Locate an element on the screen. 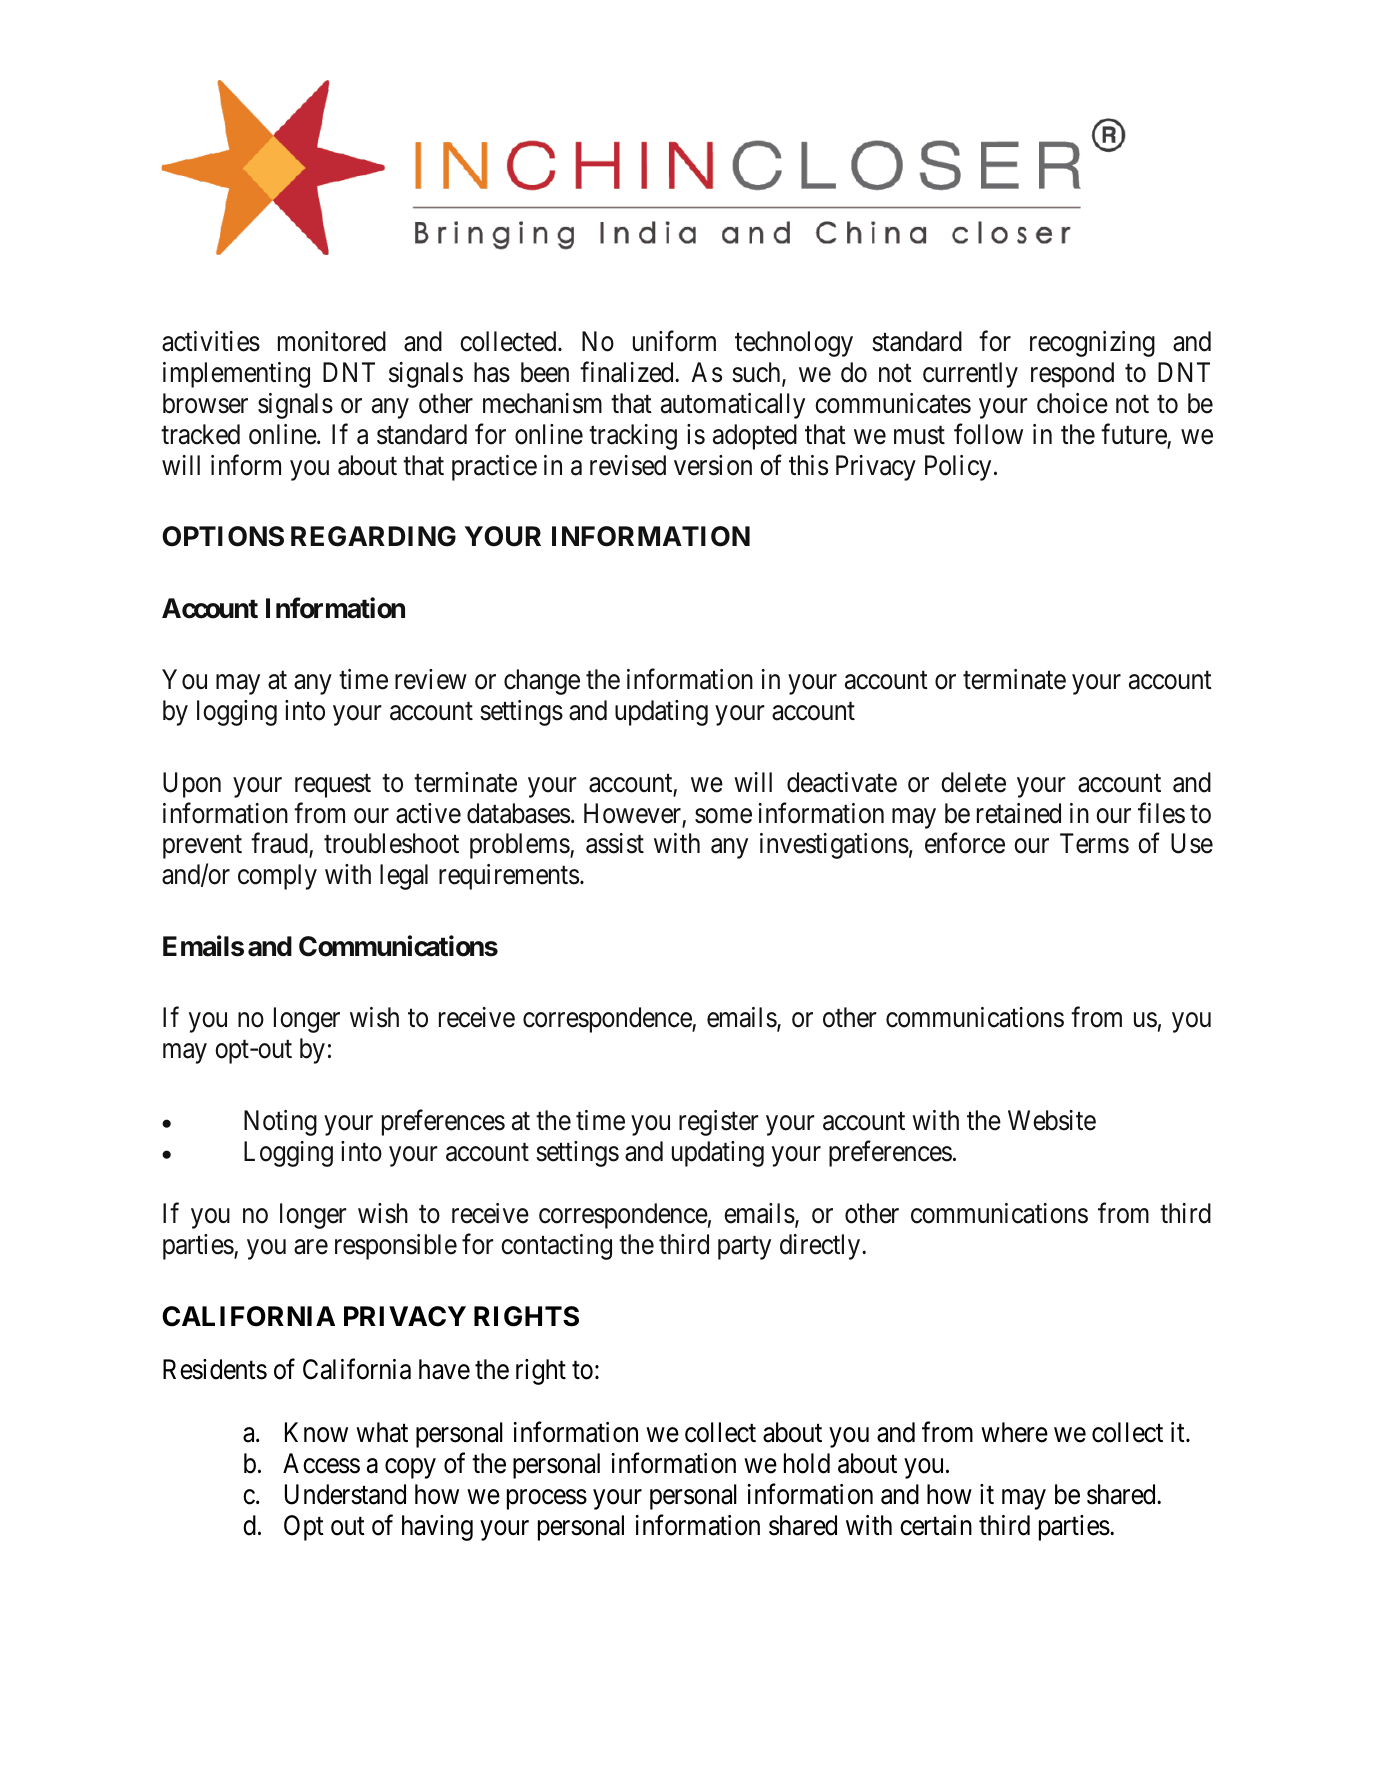 Image resolution: width=1374 pixels, height=1778 pixels. monitored is located at coordinates (332, 341).
